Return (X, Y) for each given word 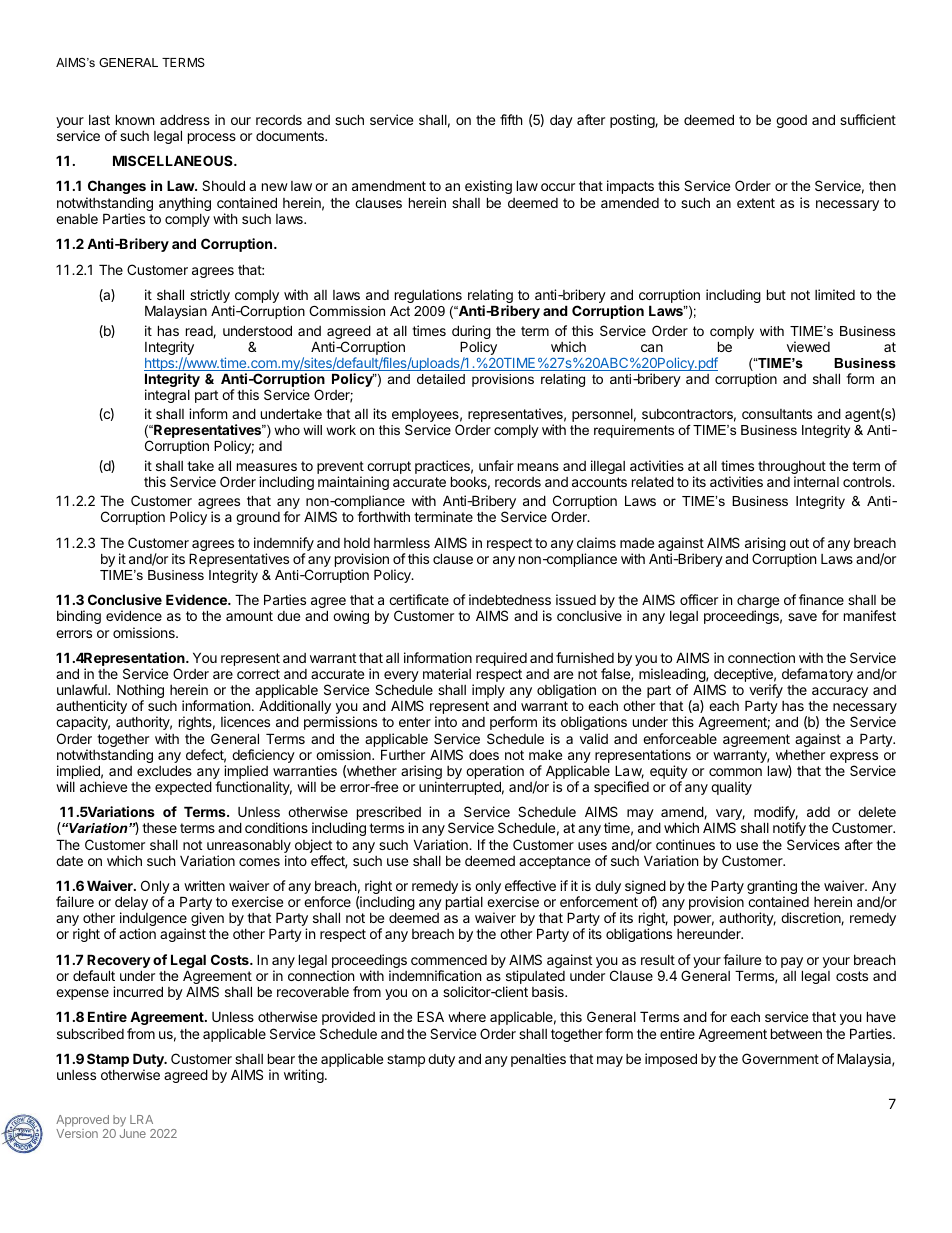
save (802, 617)
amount (249, 616)
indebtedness (510, 599)
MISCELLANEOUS (174, 160)
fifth (511, 119)
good (791, 121)
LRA (141, 1119)
